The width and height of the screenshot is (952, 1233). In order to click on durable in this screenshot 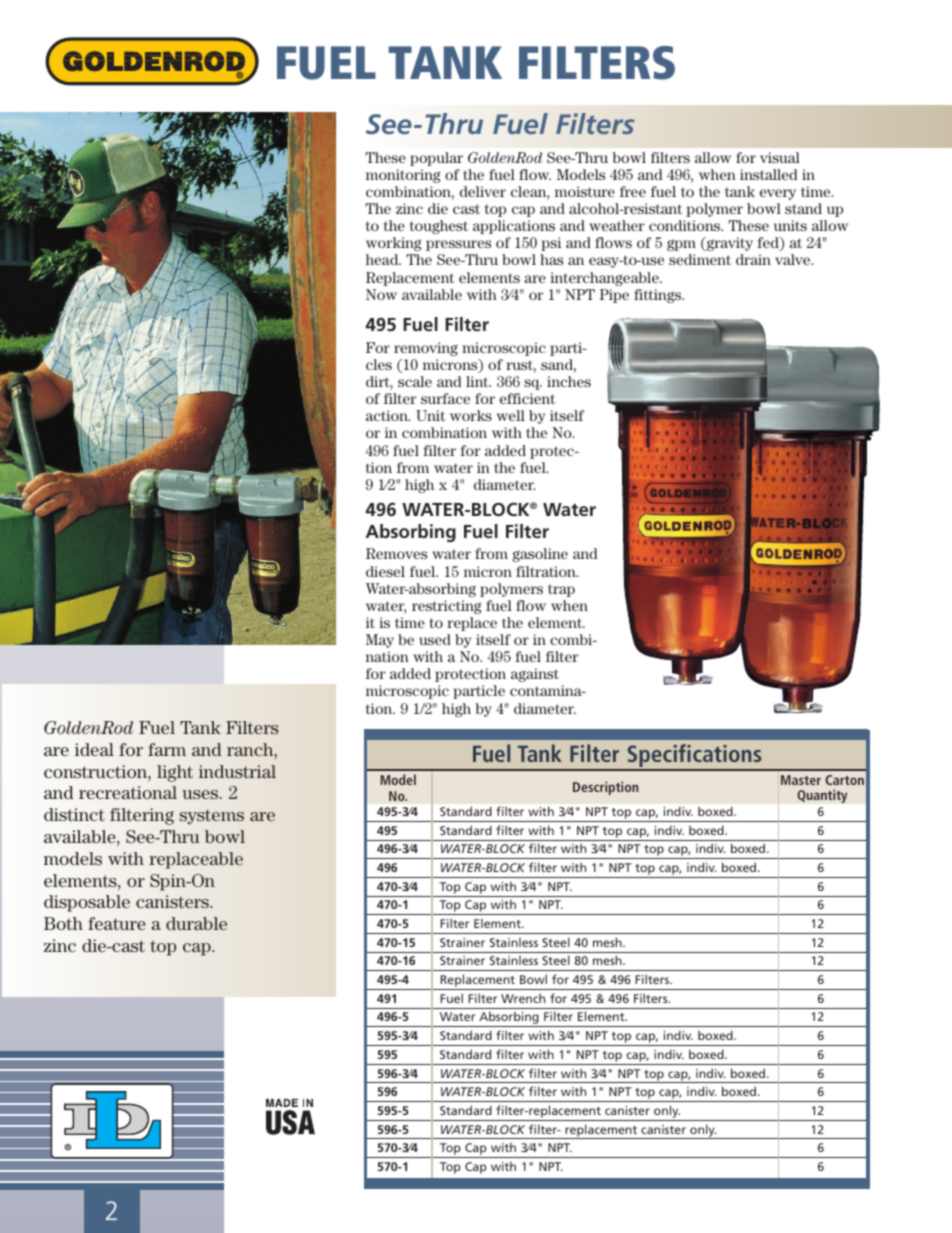, I will do `click(196, 923)`.
